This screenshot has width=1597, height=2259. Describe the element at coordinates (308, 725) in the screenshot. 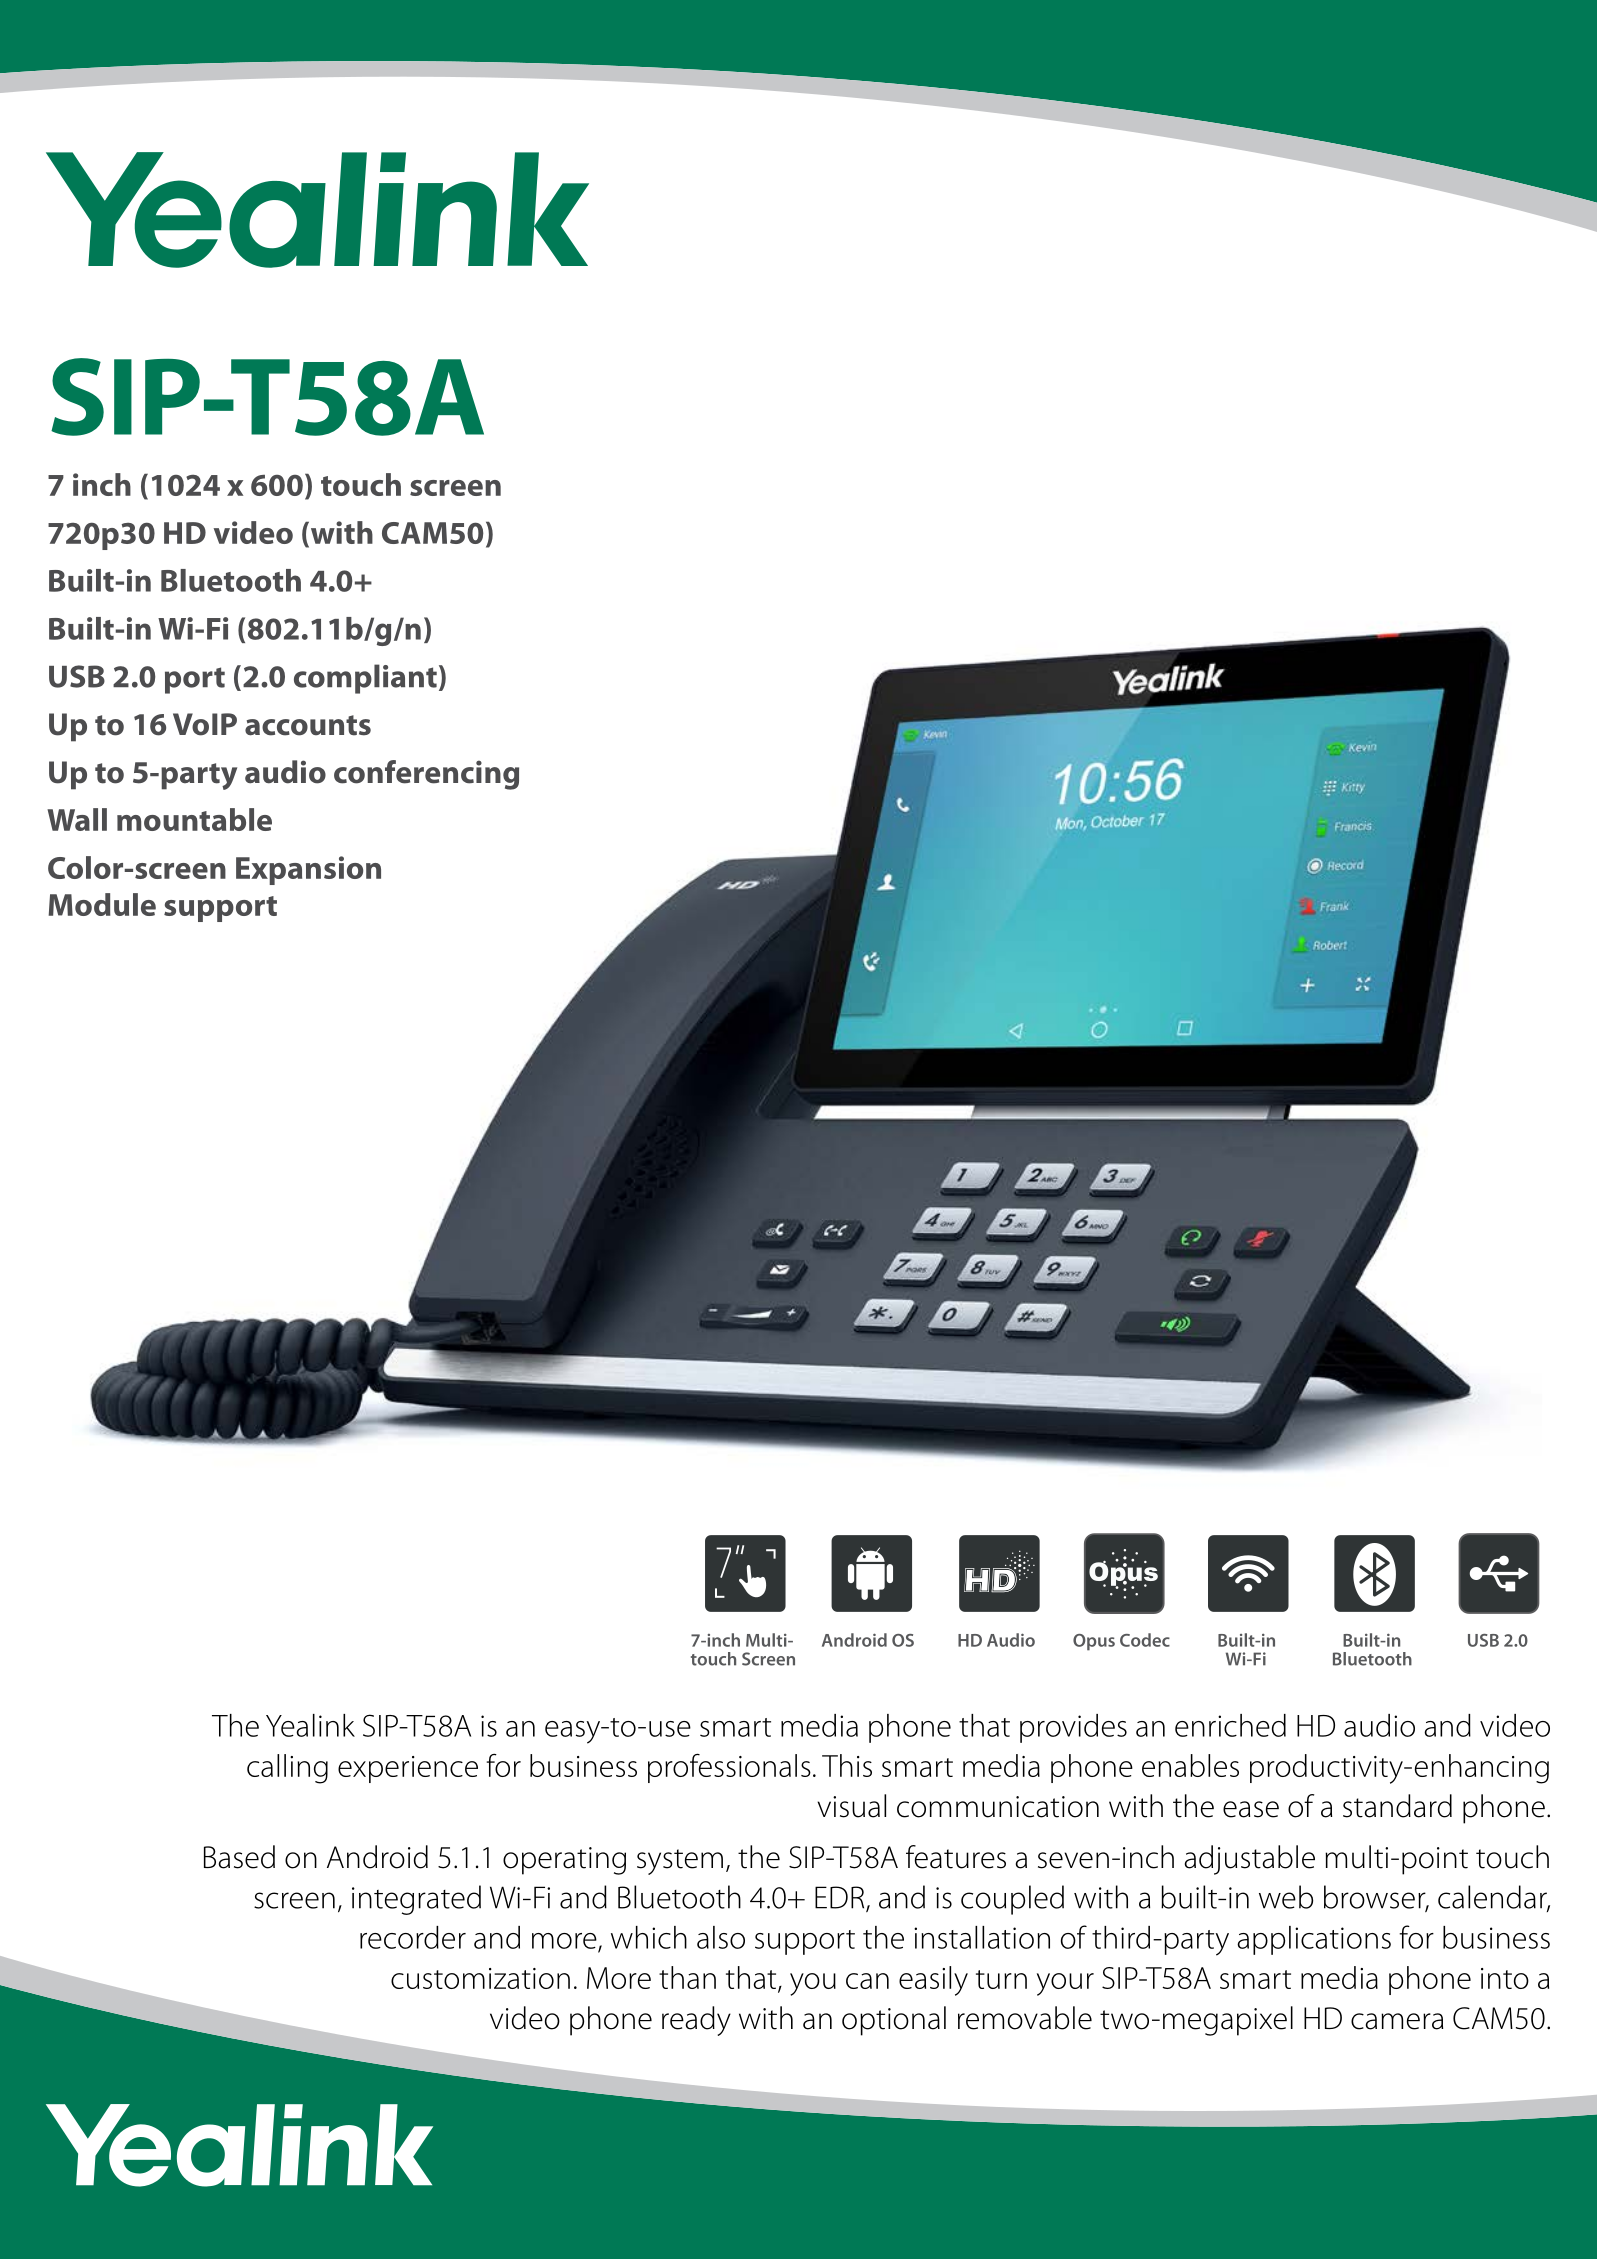

I see `accounts` at that location.
